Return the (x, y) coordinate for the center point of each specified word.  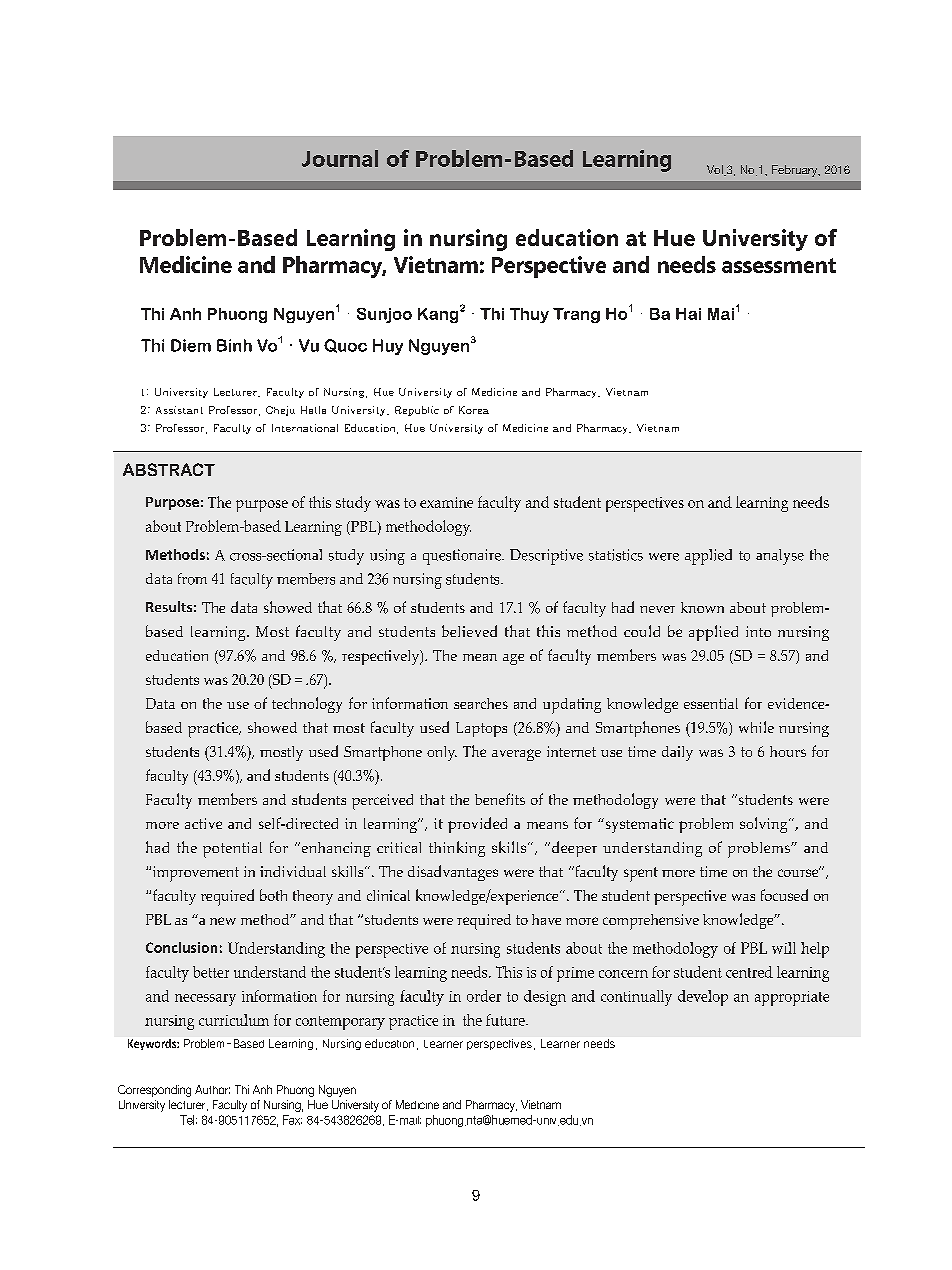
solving (765, 825)
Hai (688, 314)
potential (232, 850)
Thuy (529, 315)
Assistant (179, 410)
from (192, 579)
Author (212, 1089)
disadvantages (453, 873)
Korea (474, 410)
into (758, 631)
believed (469, 631)
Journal (340, 158)
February (796, 171)
